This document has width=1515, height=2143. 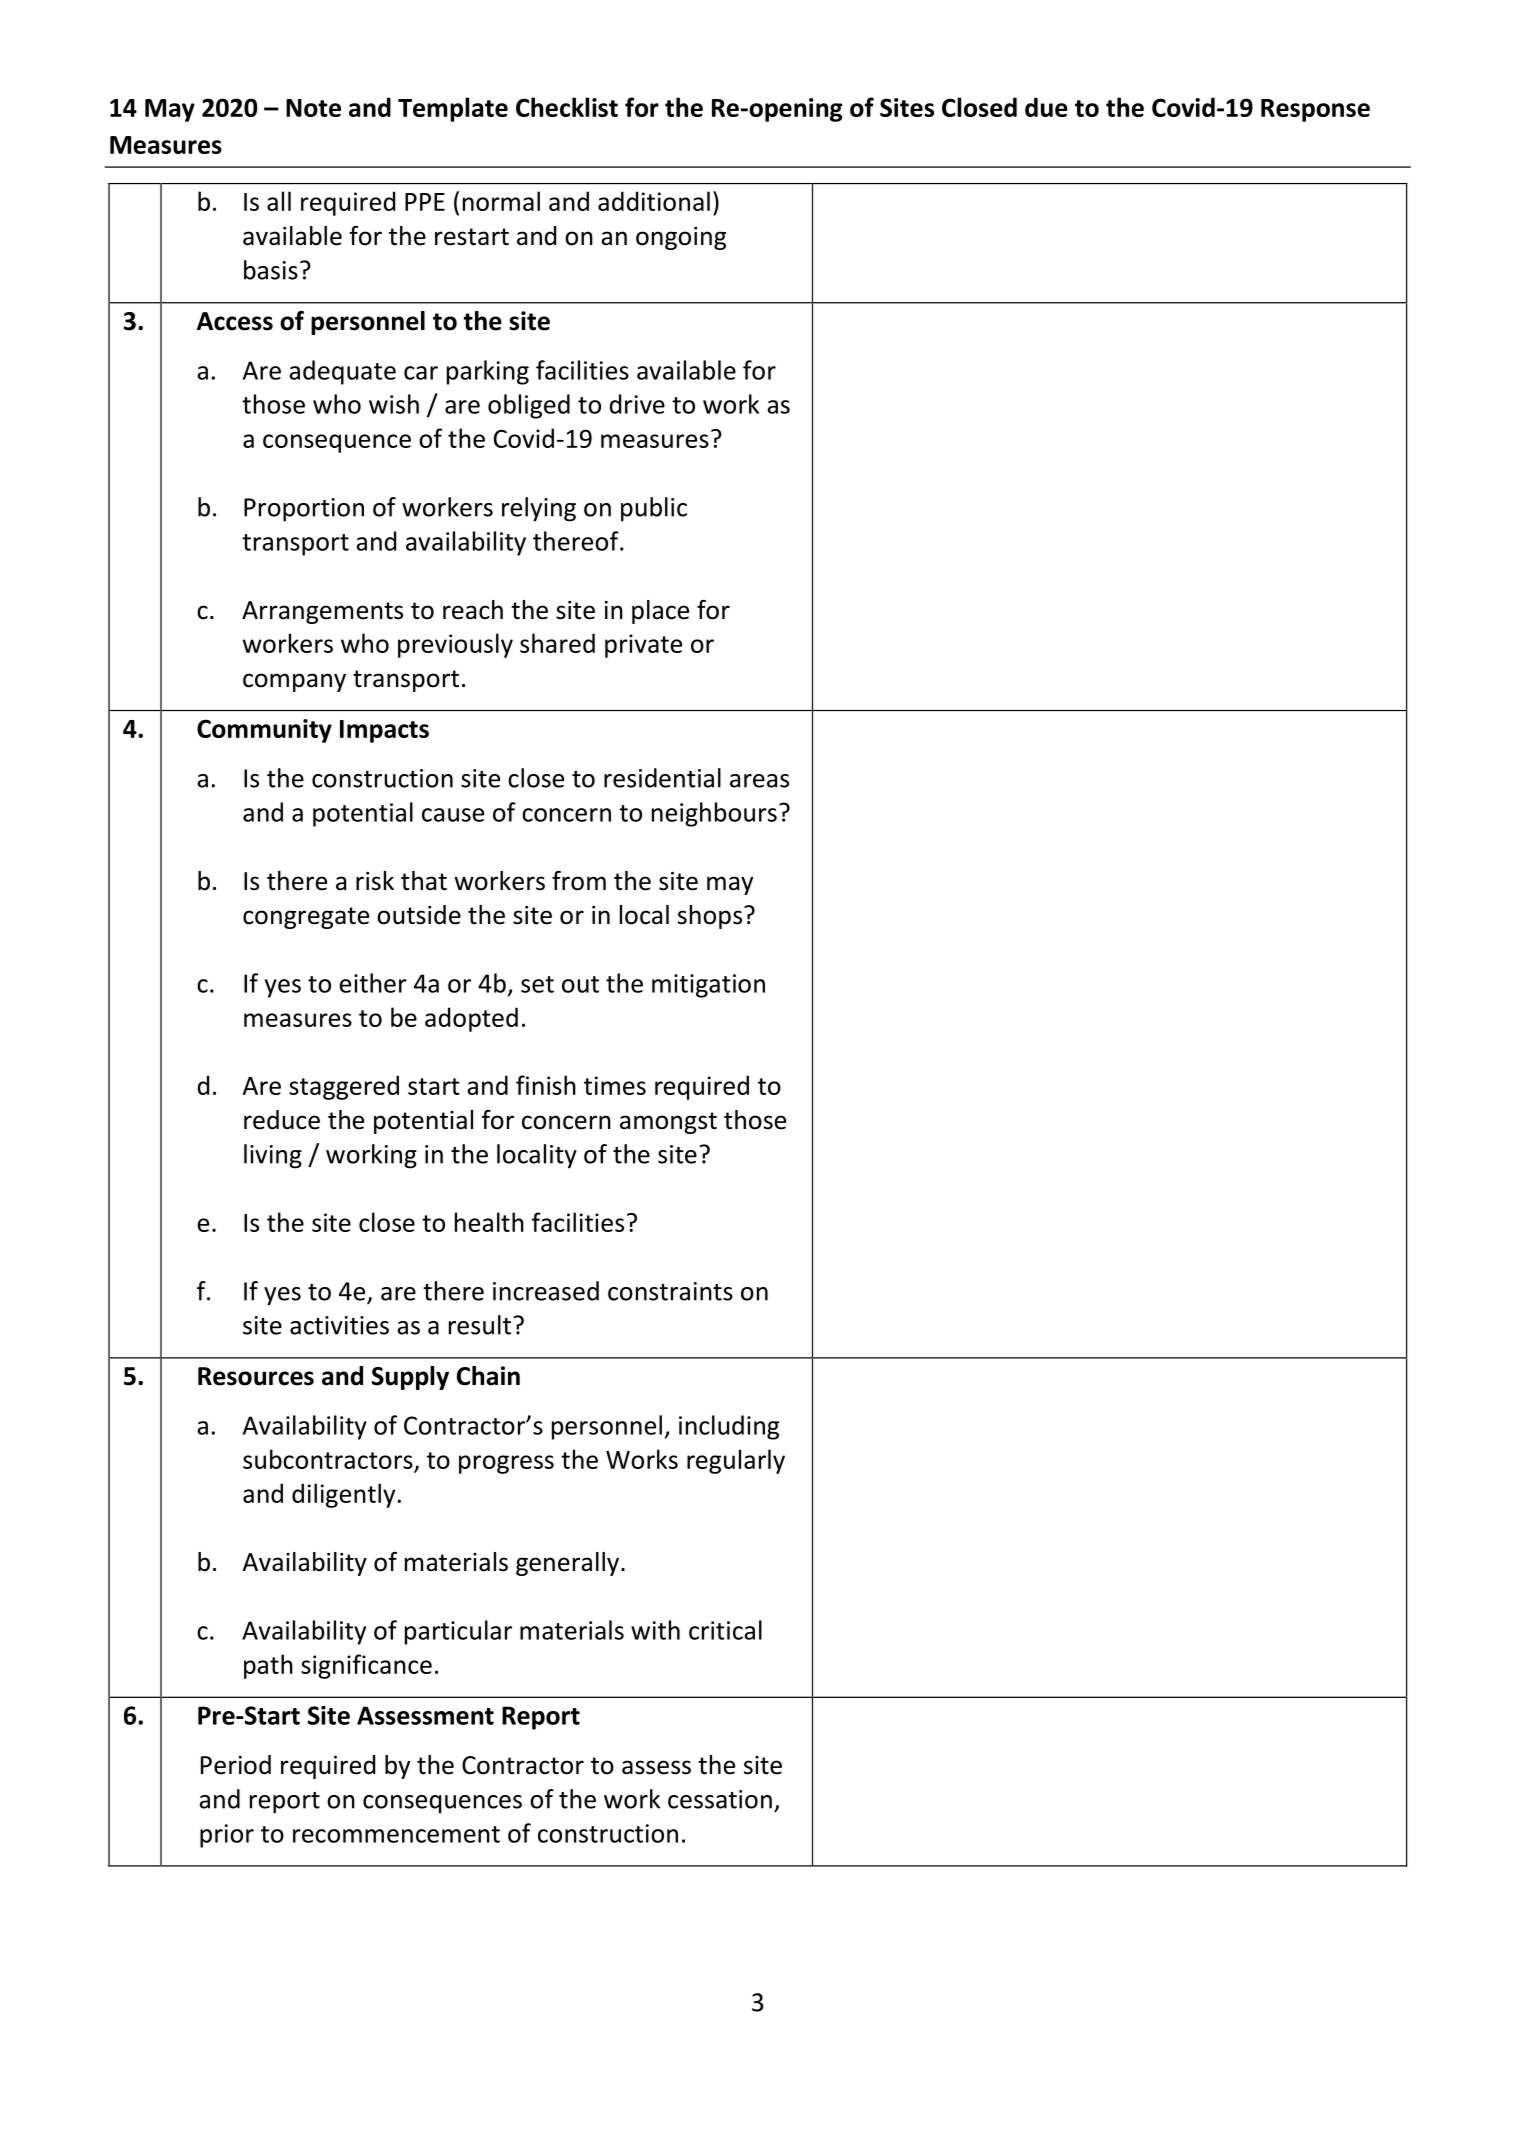 I want to click on Arrangements, so click(x=322, y=612).
